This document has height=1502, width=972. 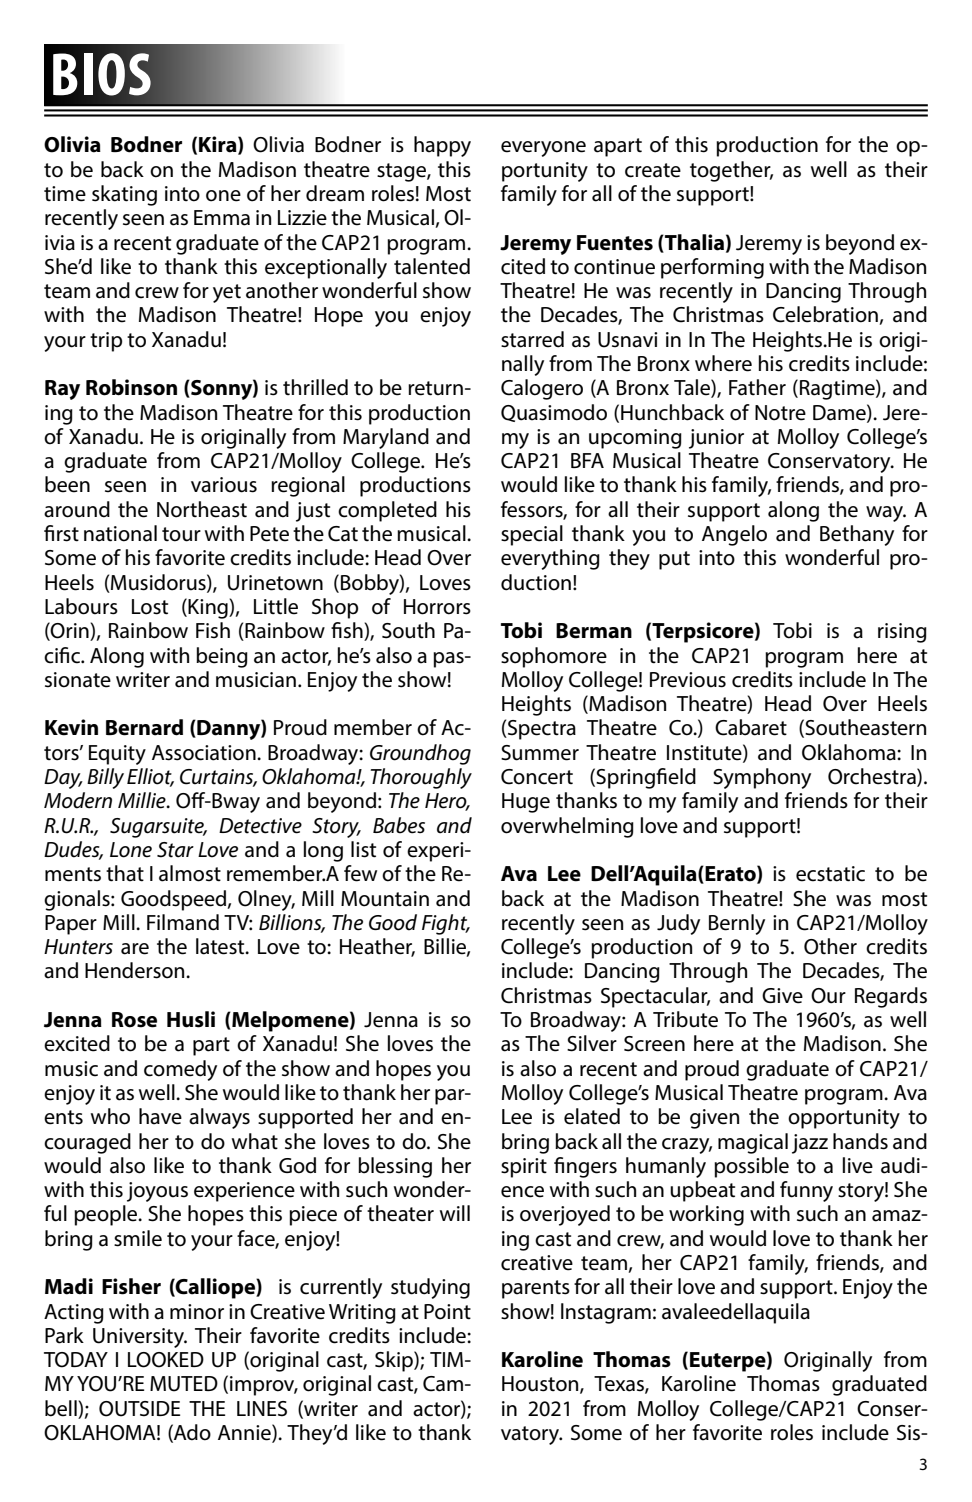 What do you see at coordinates (102, 74) in the document?
I see `BIOS` at bounding box center [102, 74].
